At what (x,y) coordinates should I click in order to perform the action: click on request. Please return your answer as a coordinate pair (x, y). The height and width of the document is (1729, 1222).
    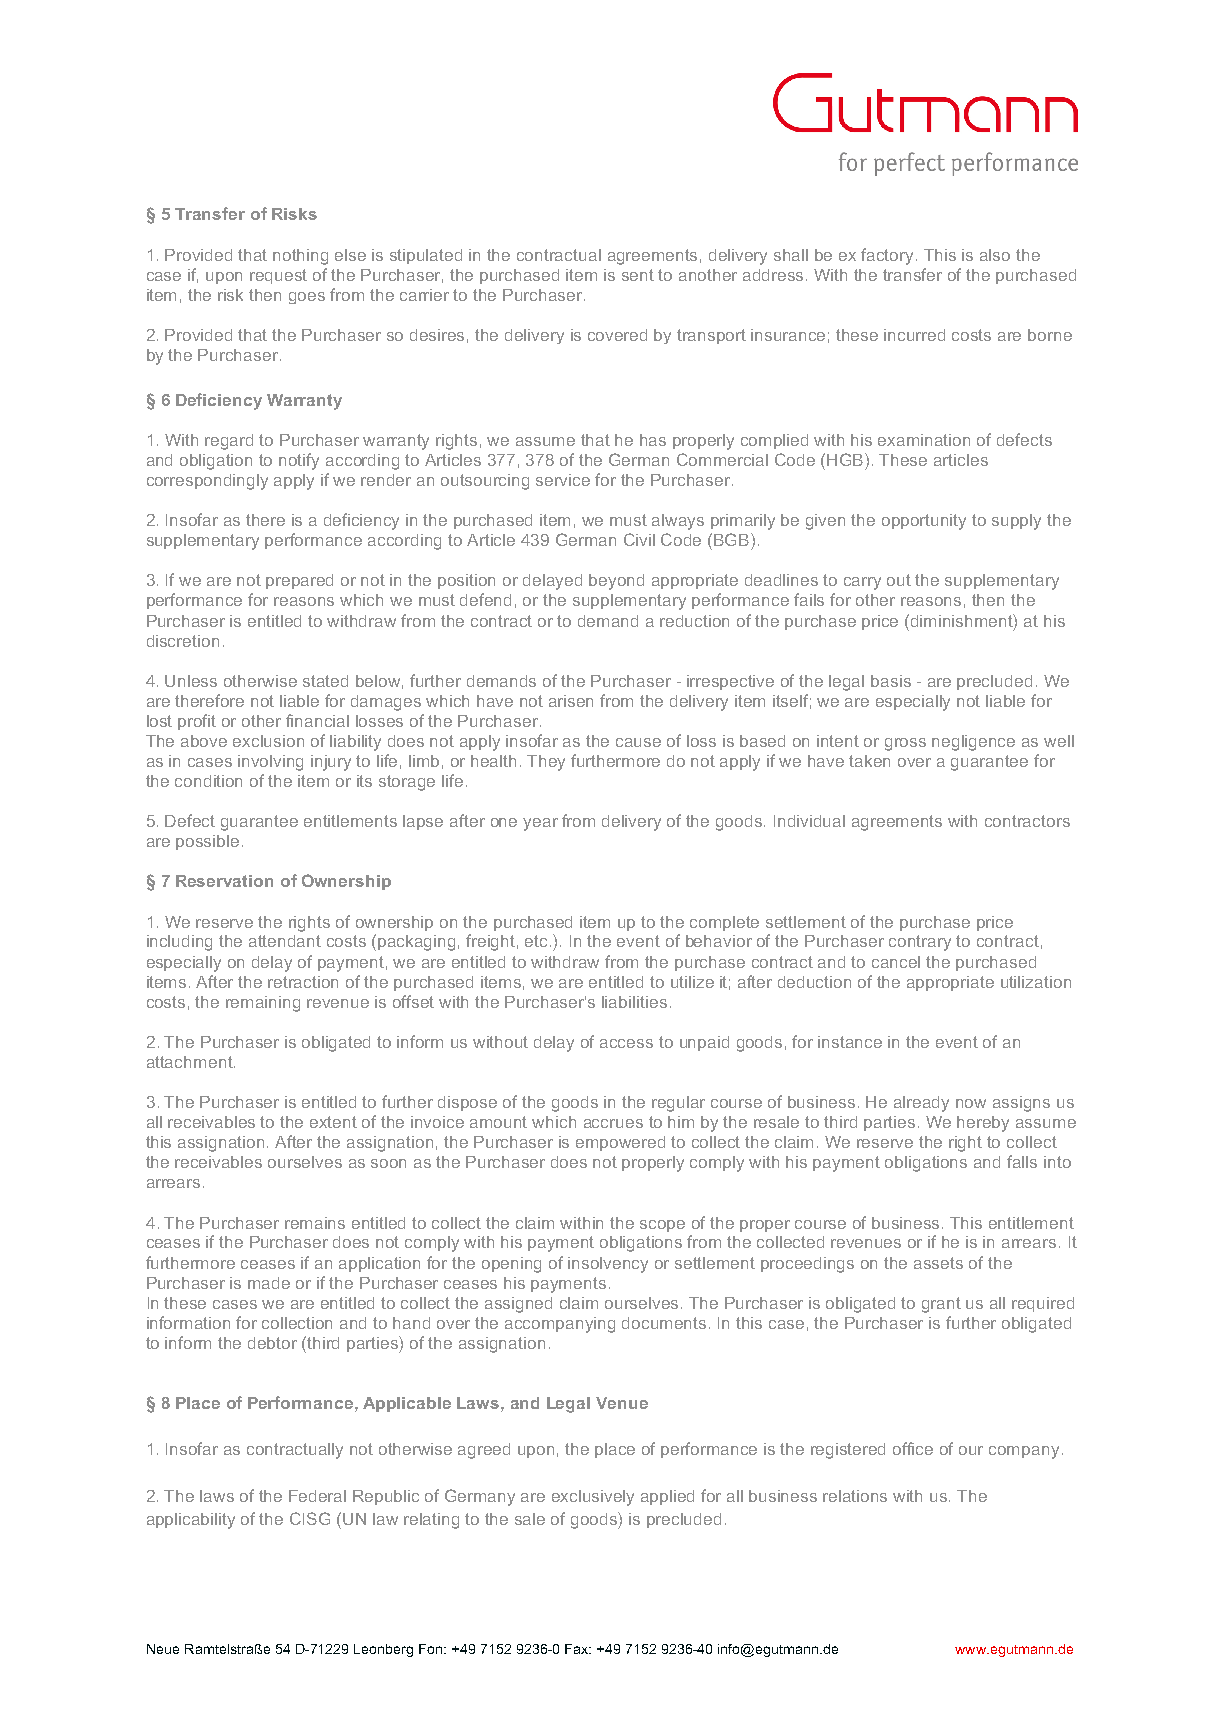
    Looking at the image, I should click on (278, 276).
